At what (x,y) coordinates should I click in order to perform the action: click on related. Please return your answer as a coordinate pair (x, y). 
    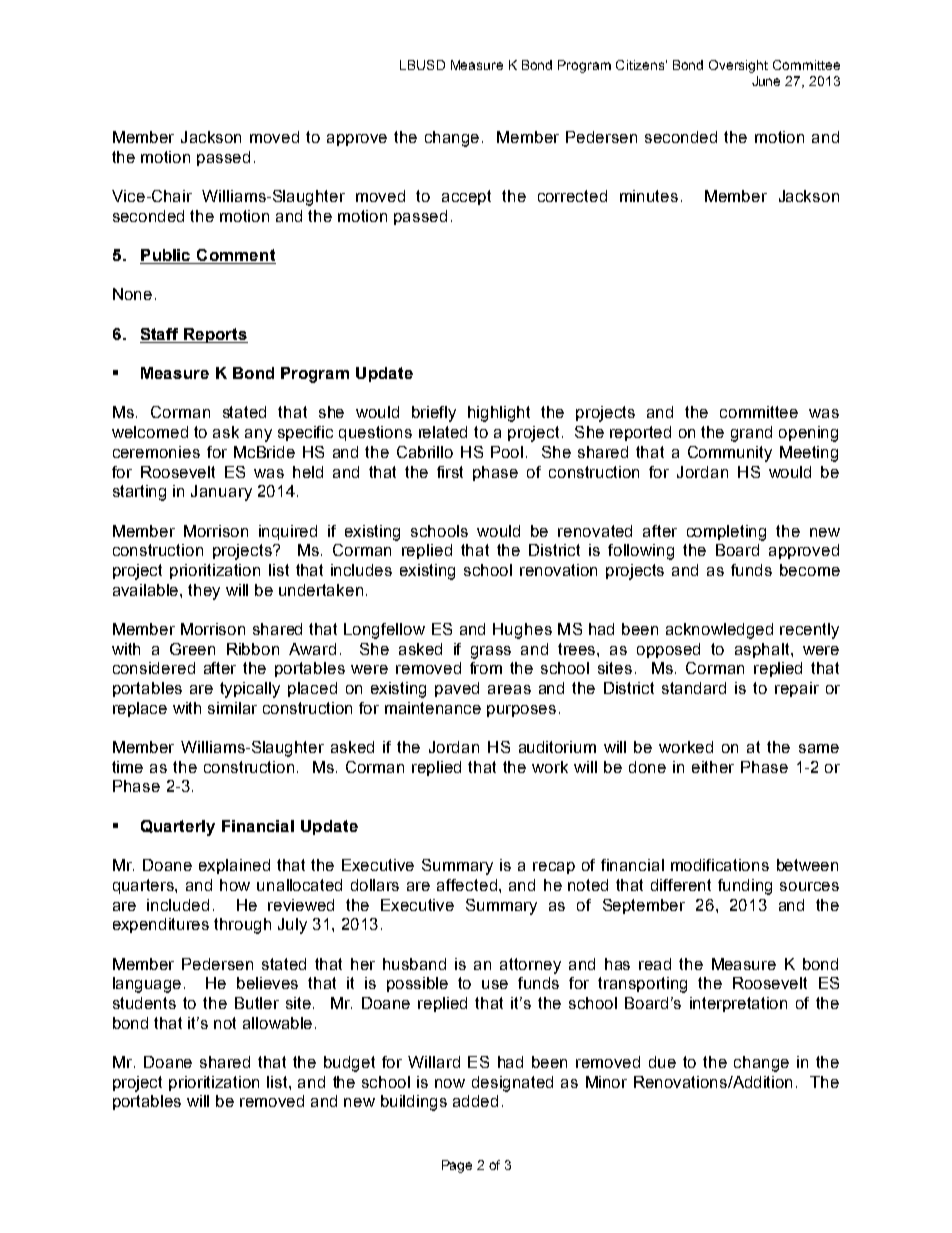
    Looking at the image, I should click on (443, 432).
